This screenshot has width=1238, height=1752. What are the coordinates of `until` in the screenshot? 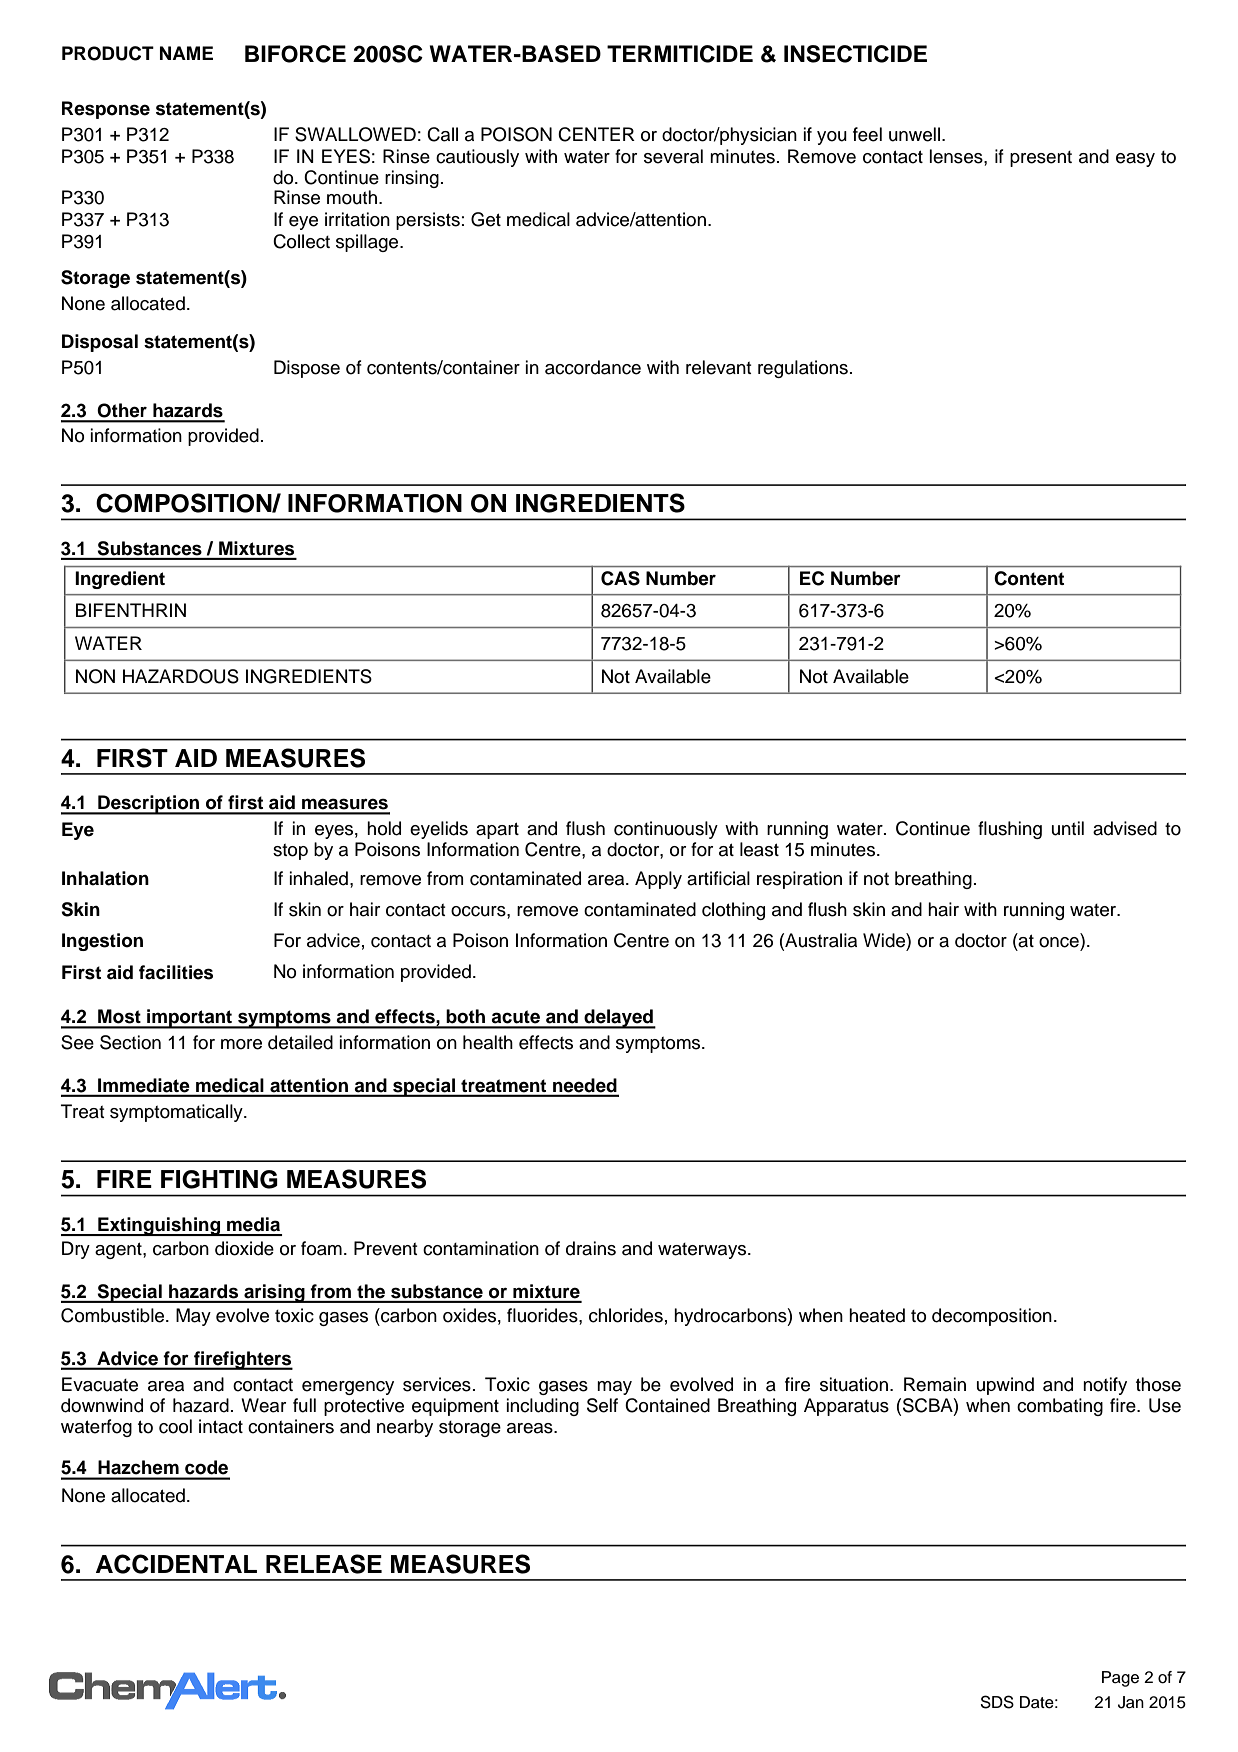 It's located at (1068, 828).
